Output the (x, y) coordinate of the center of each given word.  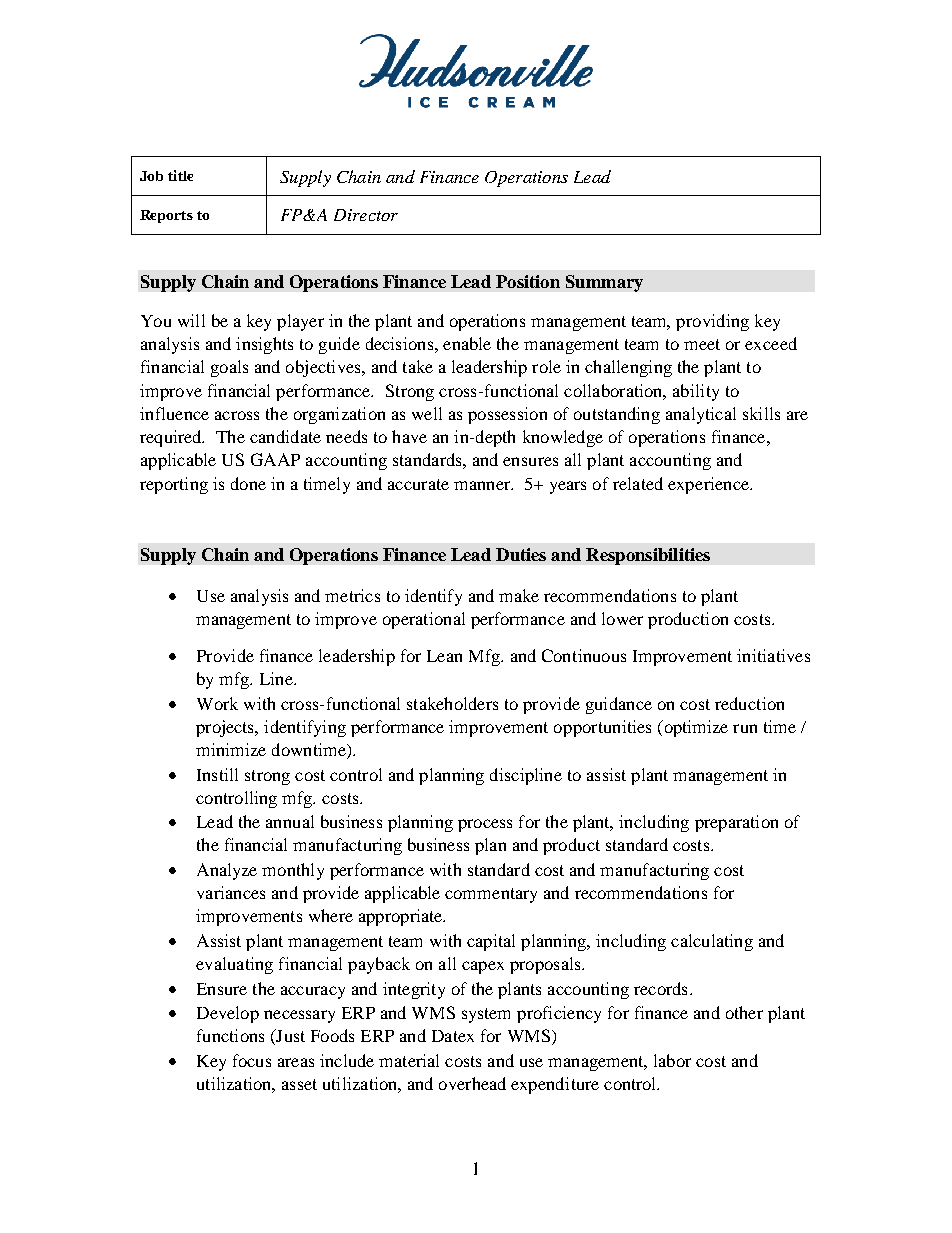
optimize (695, 728)
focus (252, 1060)
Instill (217, 774)
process (485, 825)
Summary (604, 283)
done (248, 483)
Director (366, 215)
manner (483, 485)
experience (709, 485)
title (180, 175)
